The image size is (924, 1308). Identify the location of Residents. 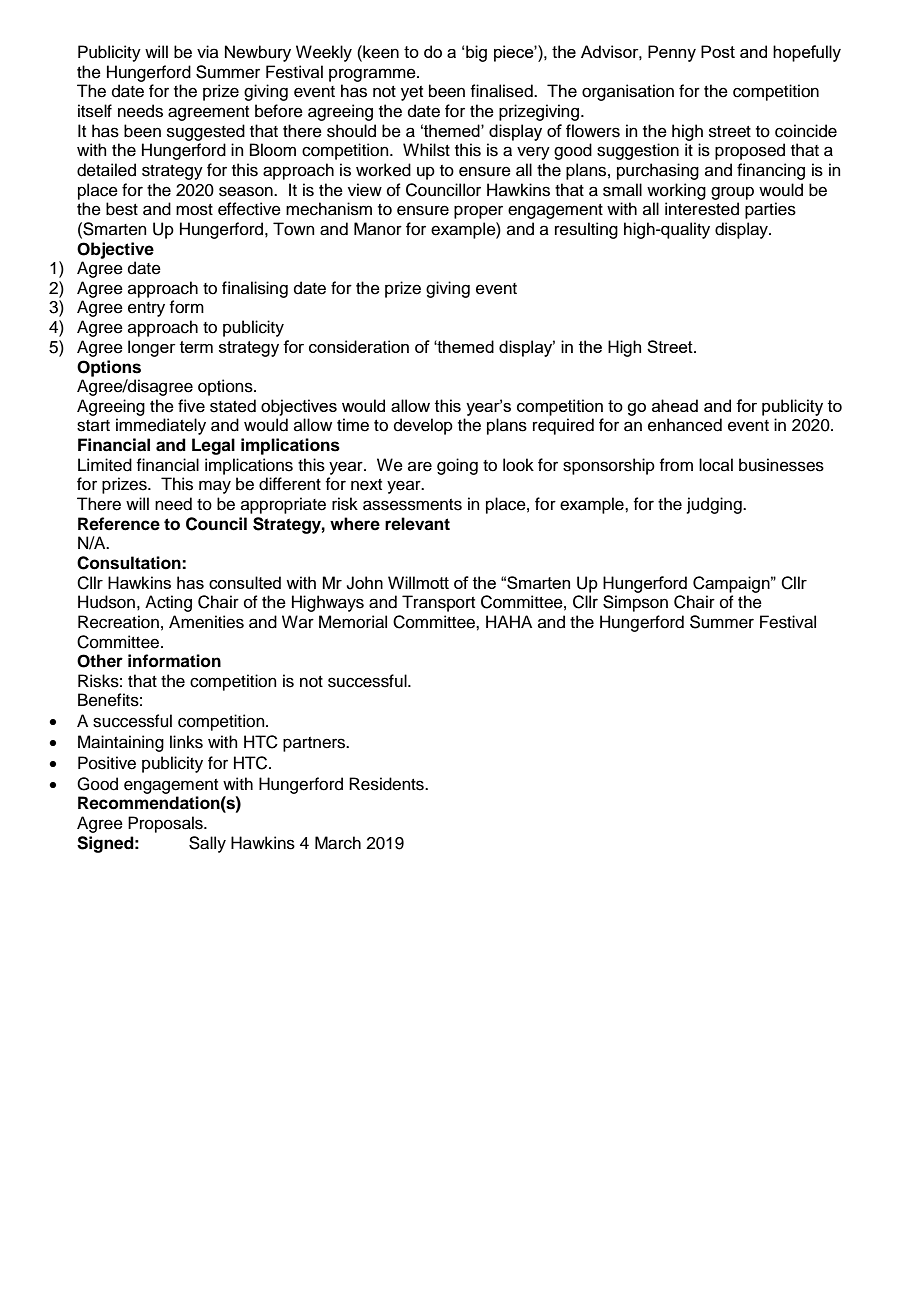
(387, 784).
